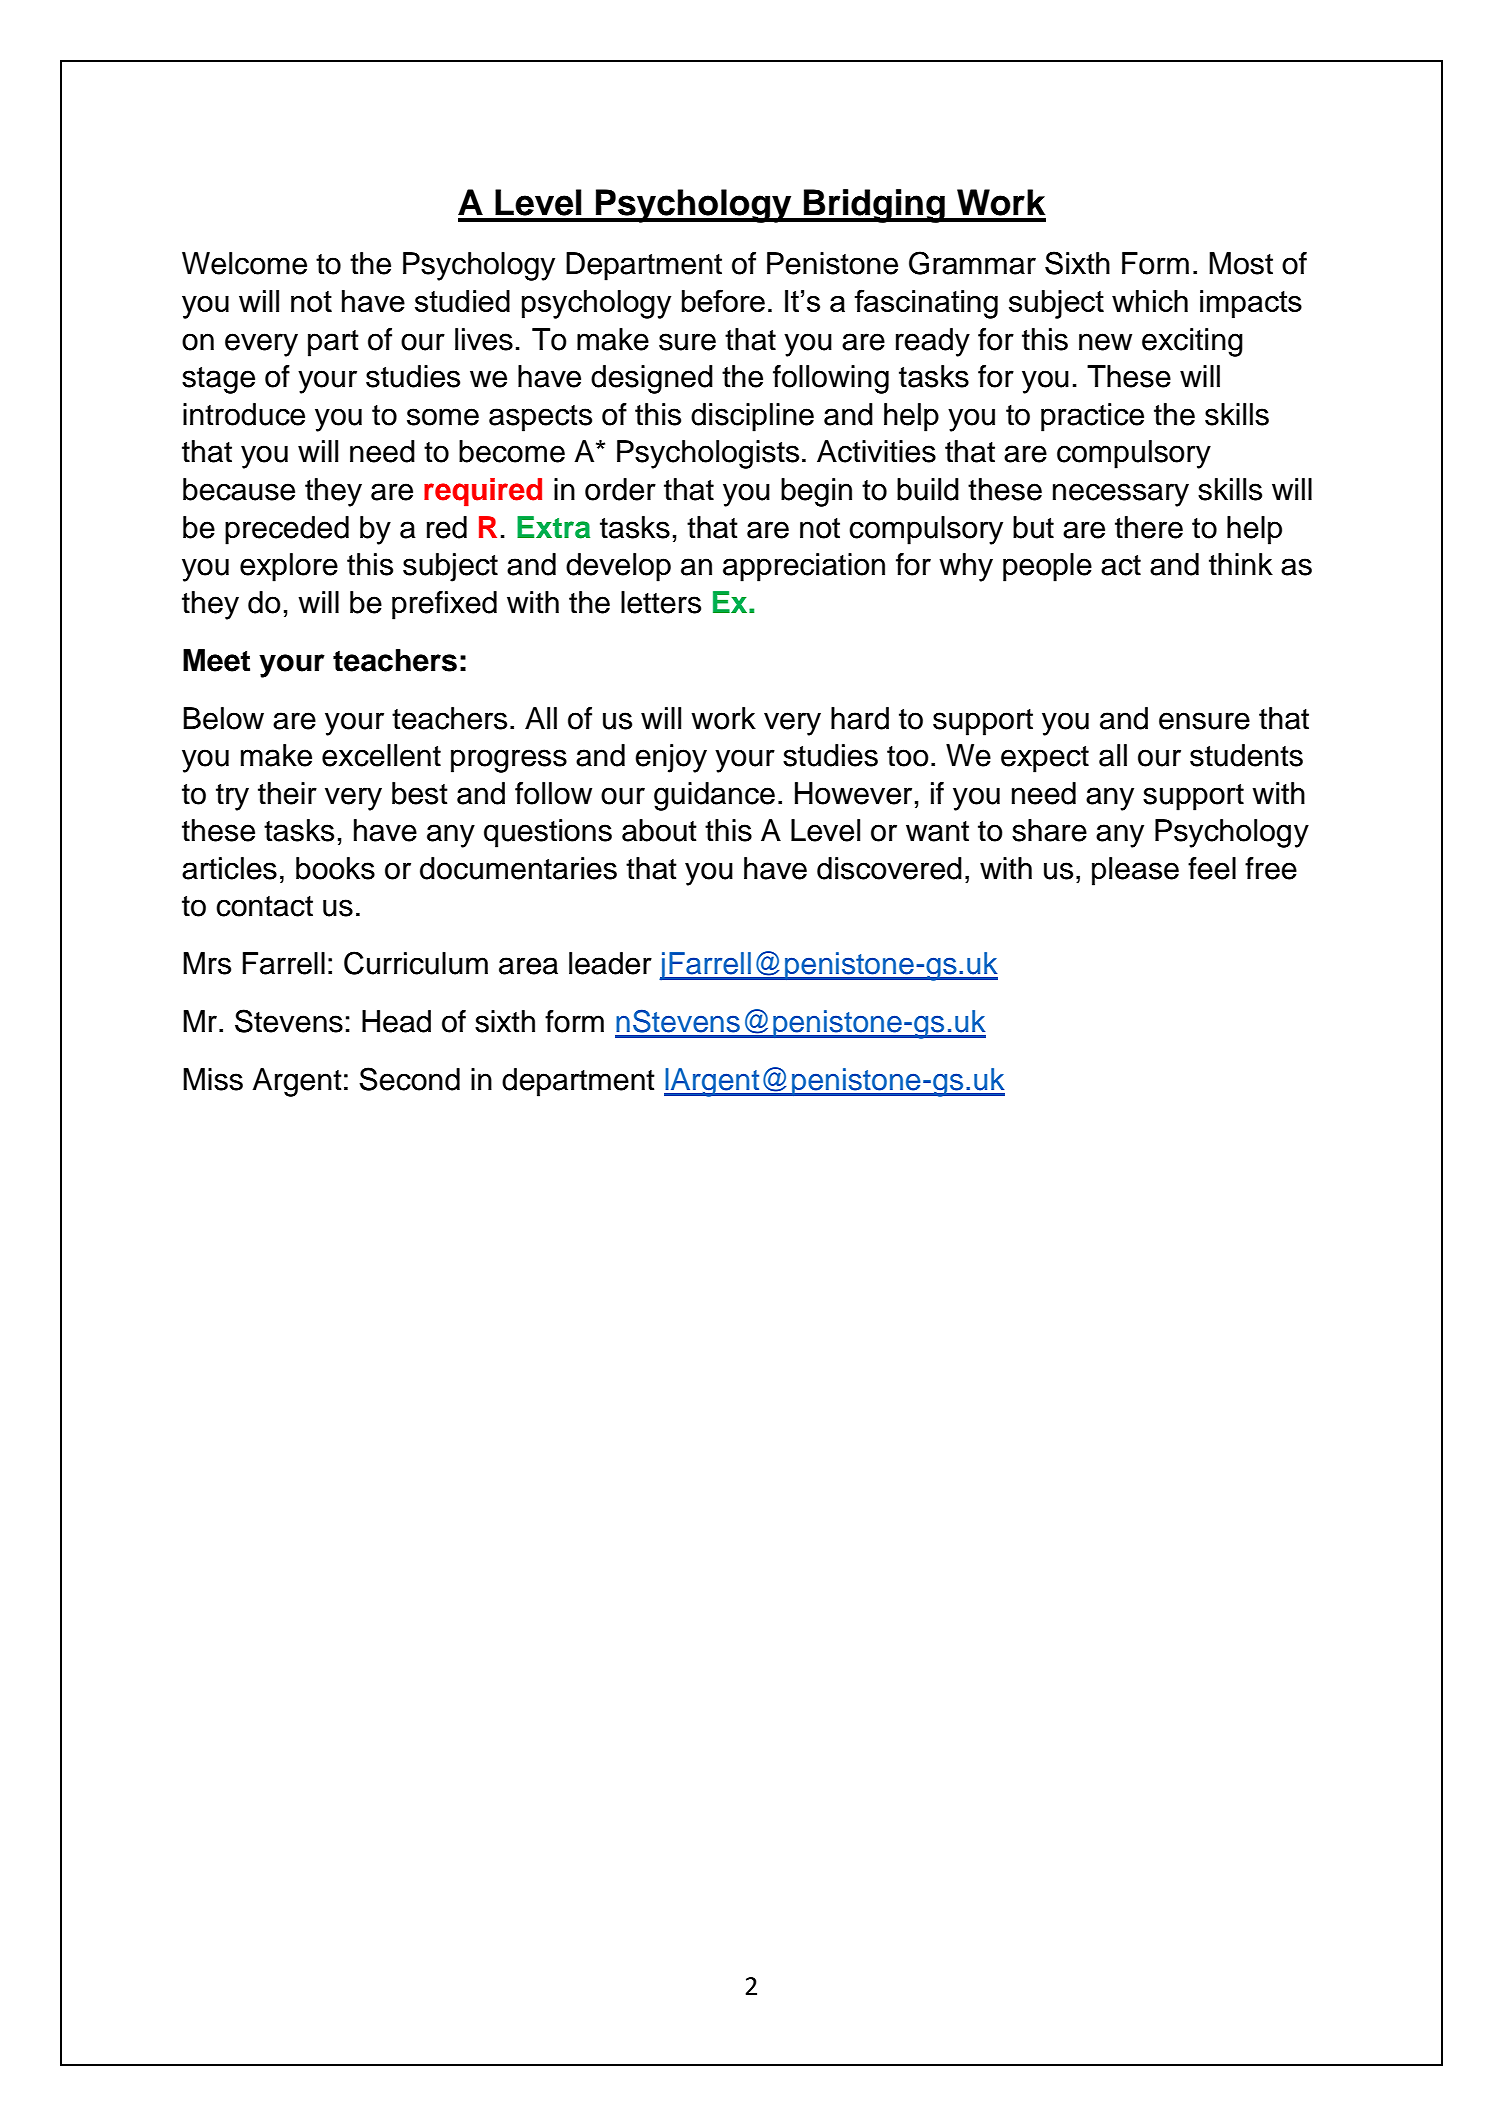 Image resolution: width=1503 pixels, height=2126 pixels. What do you see at coordinates (287, 530) in the document?
I see `preceded` at bounding box center [287, 530].
